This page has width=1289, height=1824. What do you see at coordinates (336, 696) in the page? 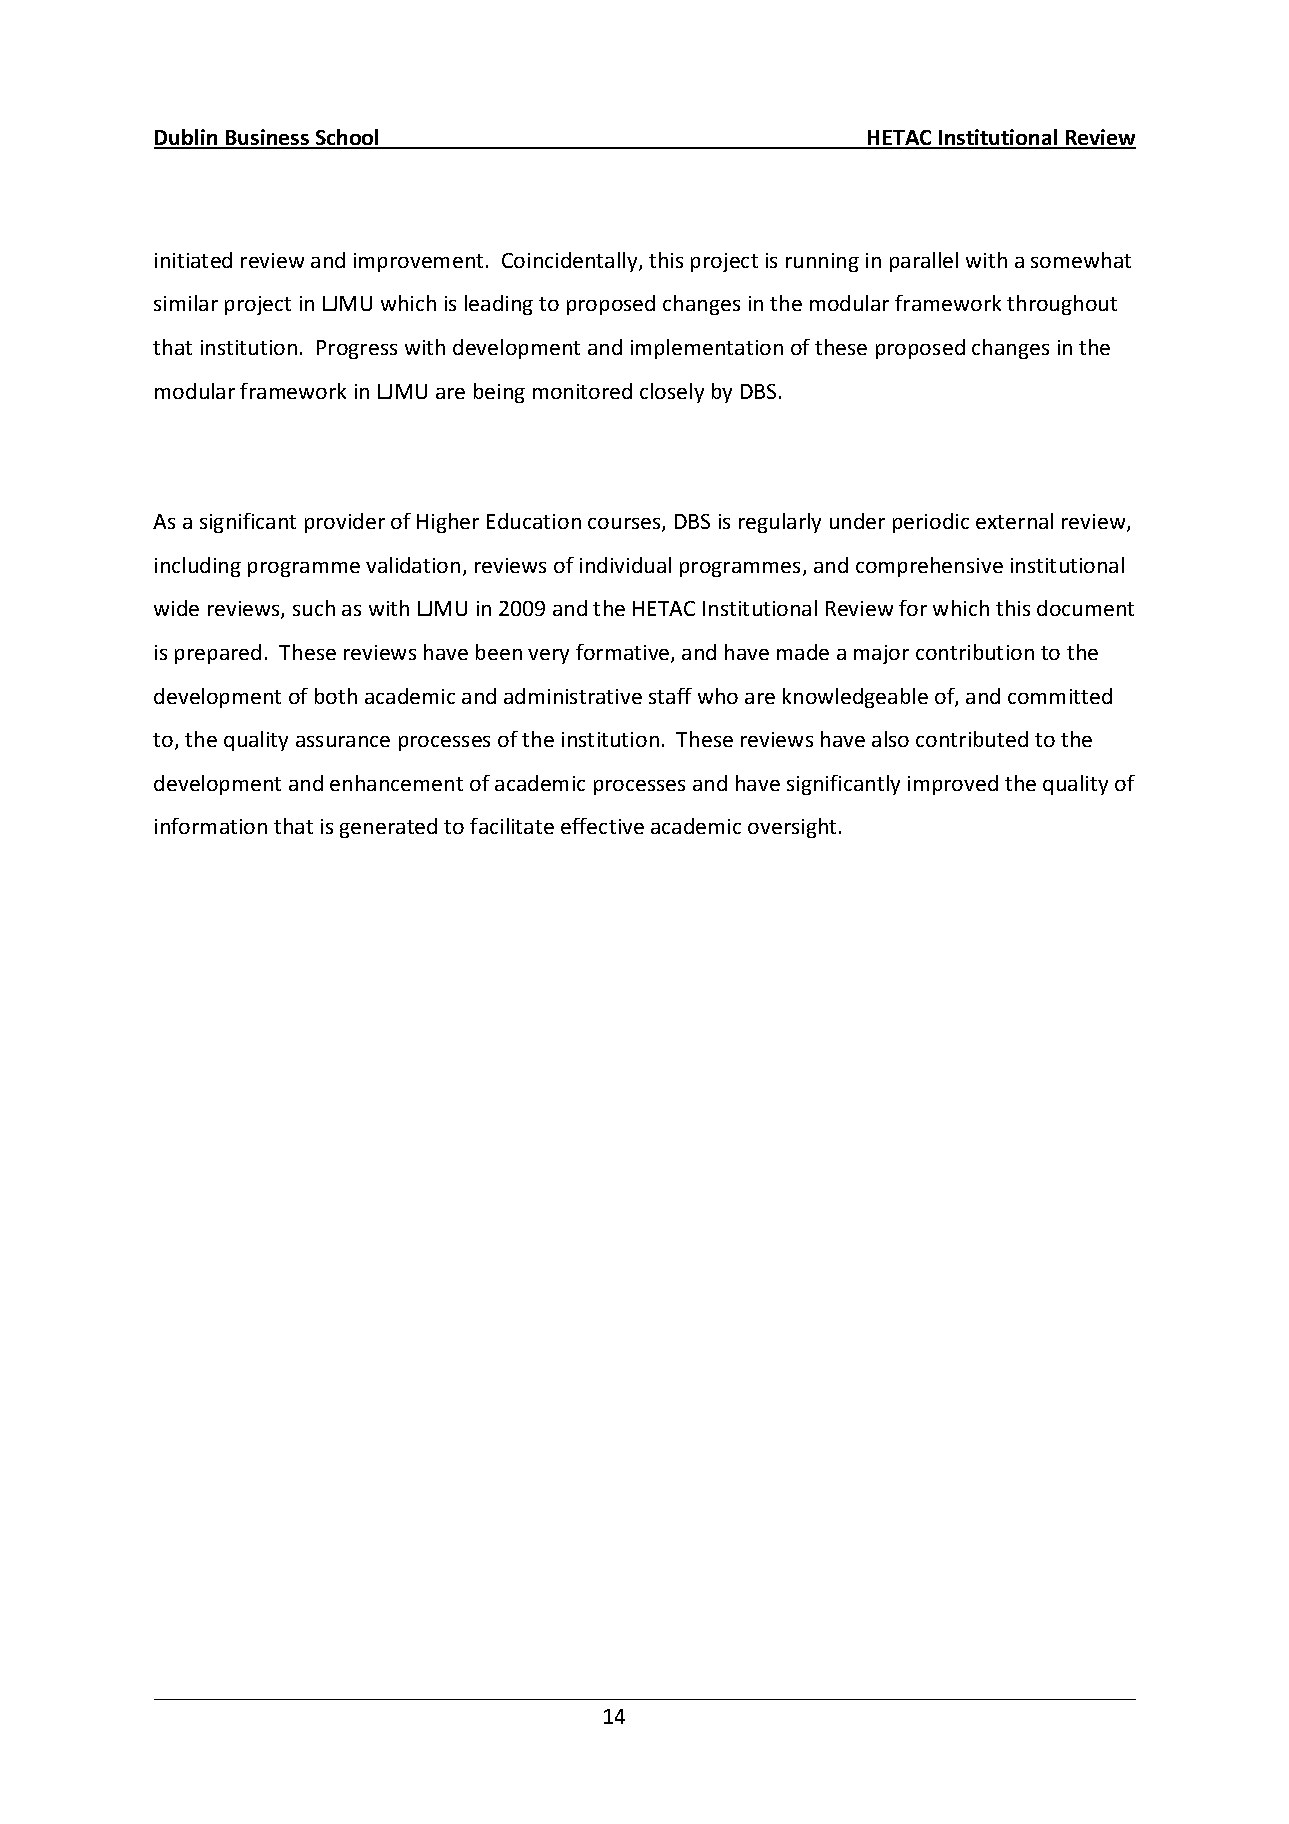
I see `both` at bounding box center [336, 696].
